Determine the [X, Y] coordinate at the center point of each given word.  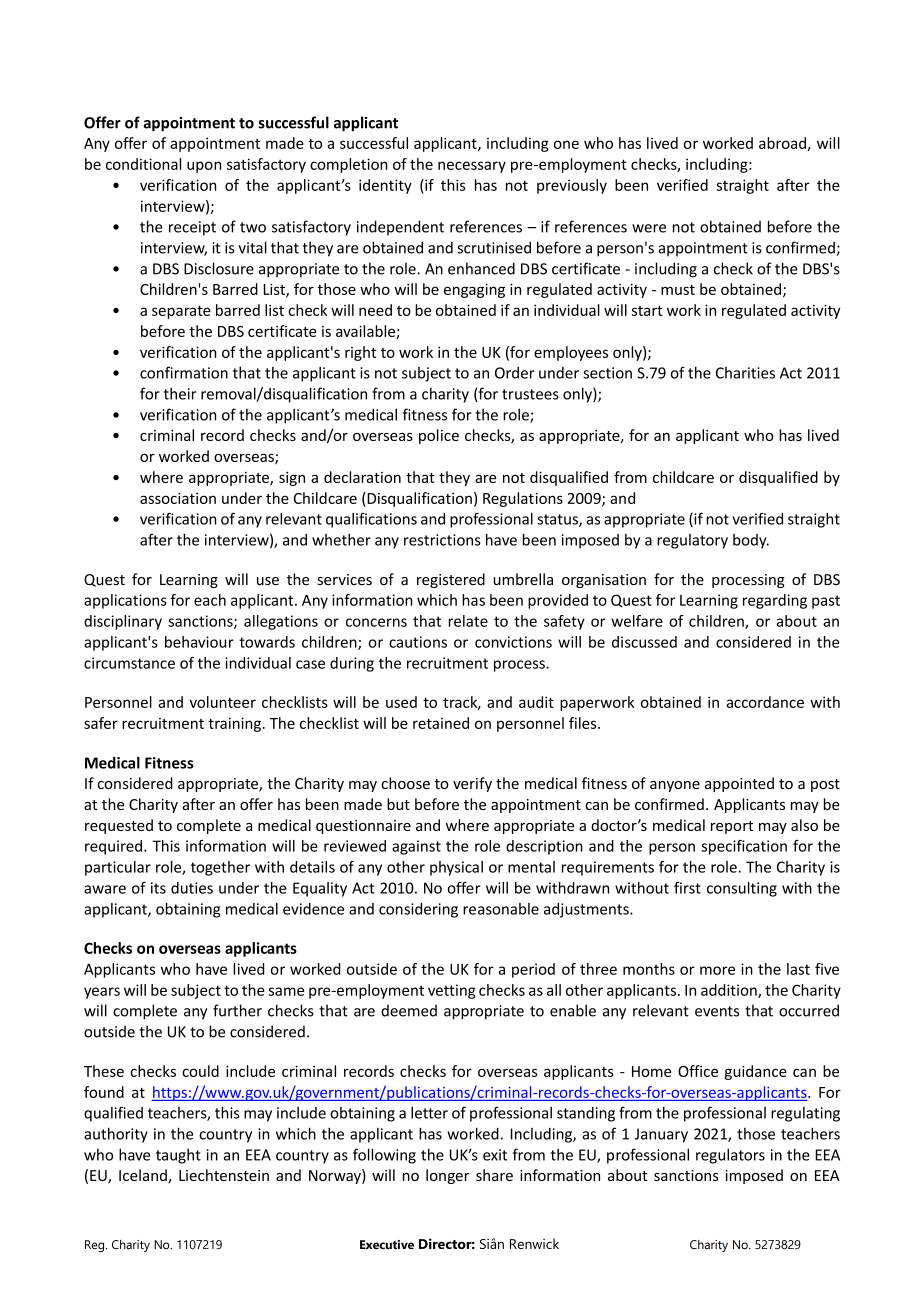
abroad [783, 144]
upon [204, 167]
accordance [765, 702]
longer [448, 1176]
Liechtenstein [224, 1175]
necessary [472, 167]
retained [441, 723]
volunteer [223, 702]
